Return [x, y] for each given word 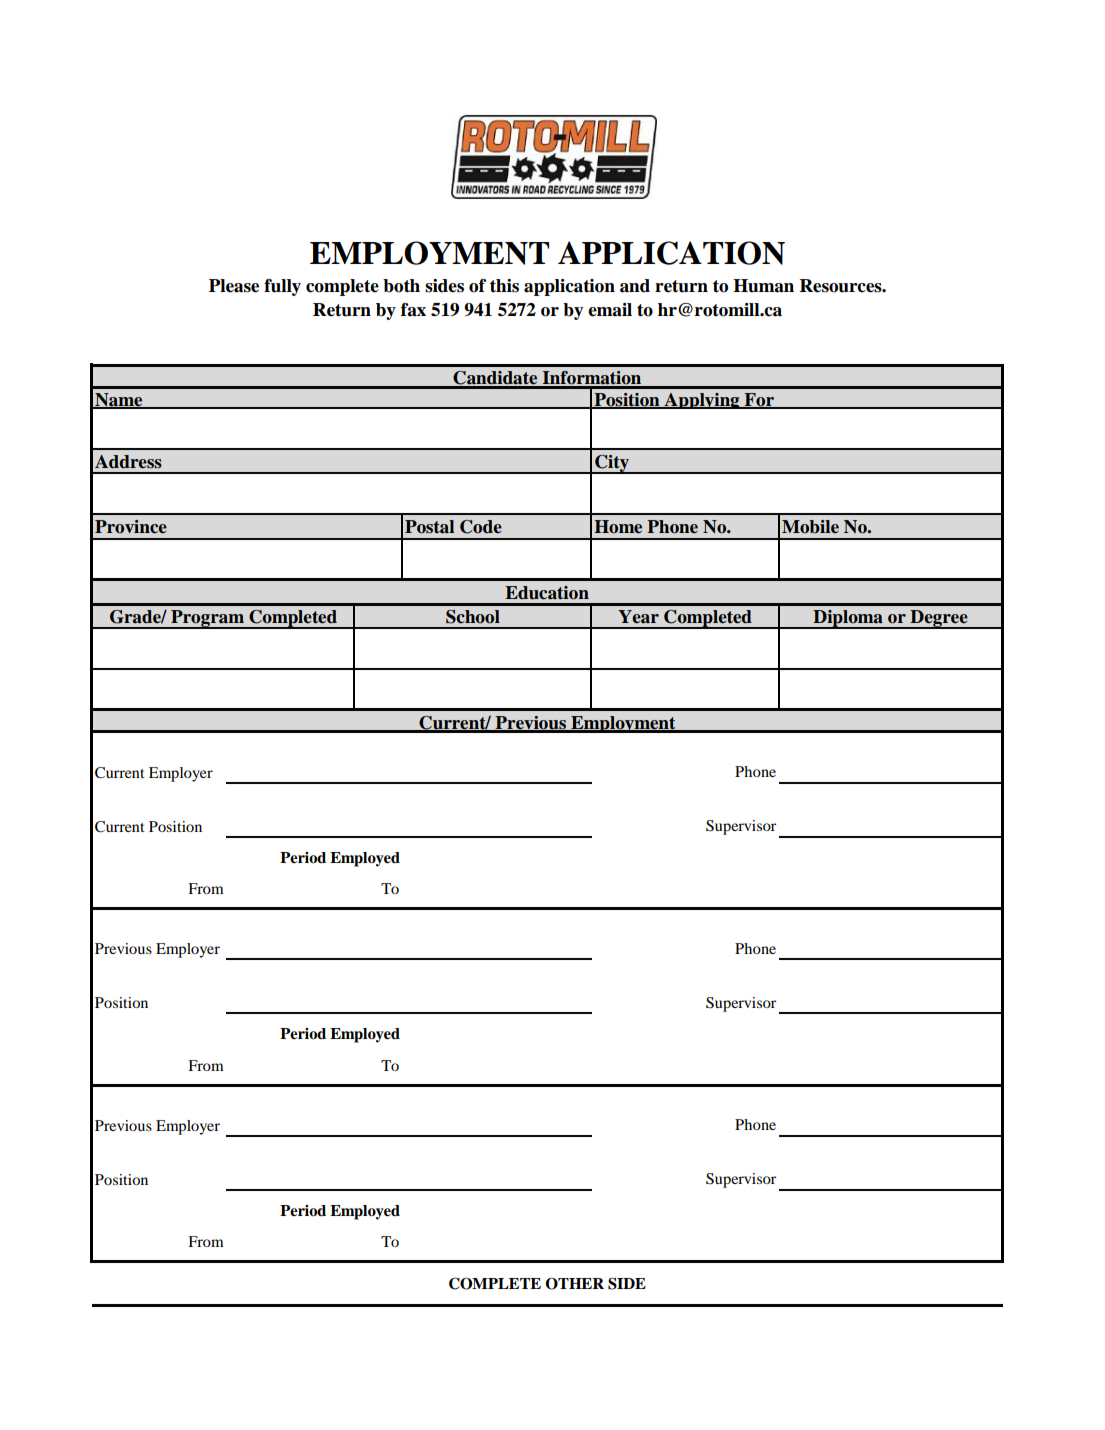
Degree [939, 619]
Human [763, 286]
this [504, 286]
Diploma [848, 619]
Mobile [810, 527]
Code [481, 527]
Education [547, 593]
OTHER [574, 1283]
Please [234, 286]
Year [638, 617]
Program [207, 619]
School [473, 617]
